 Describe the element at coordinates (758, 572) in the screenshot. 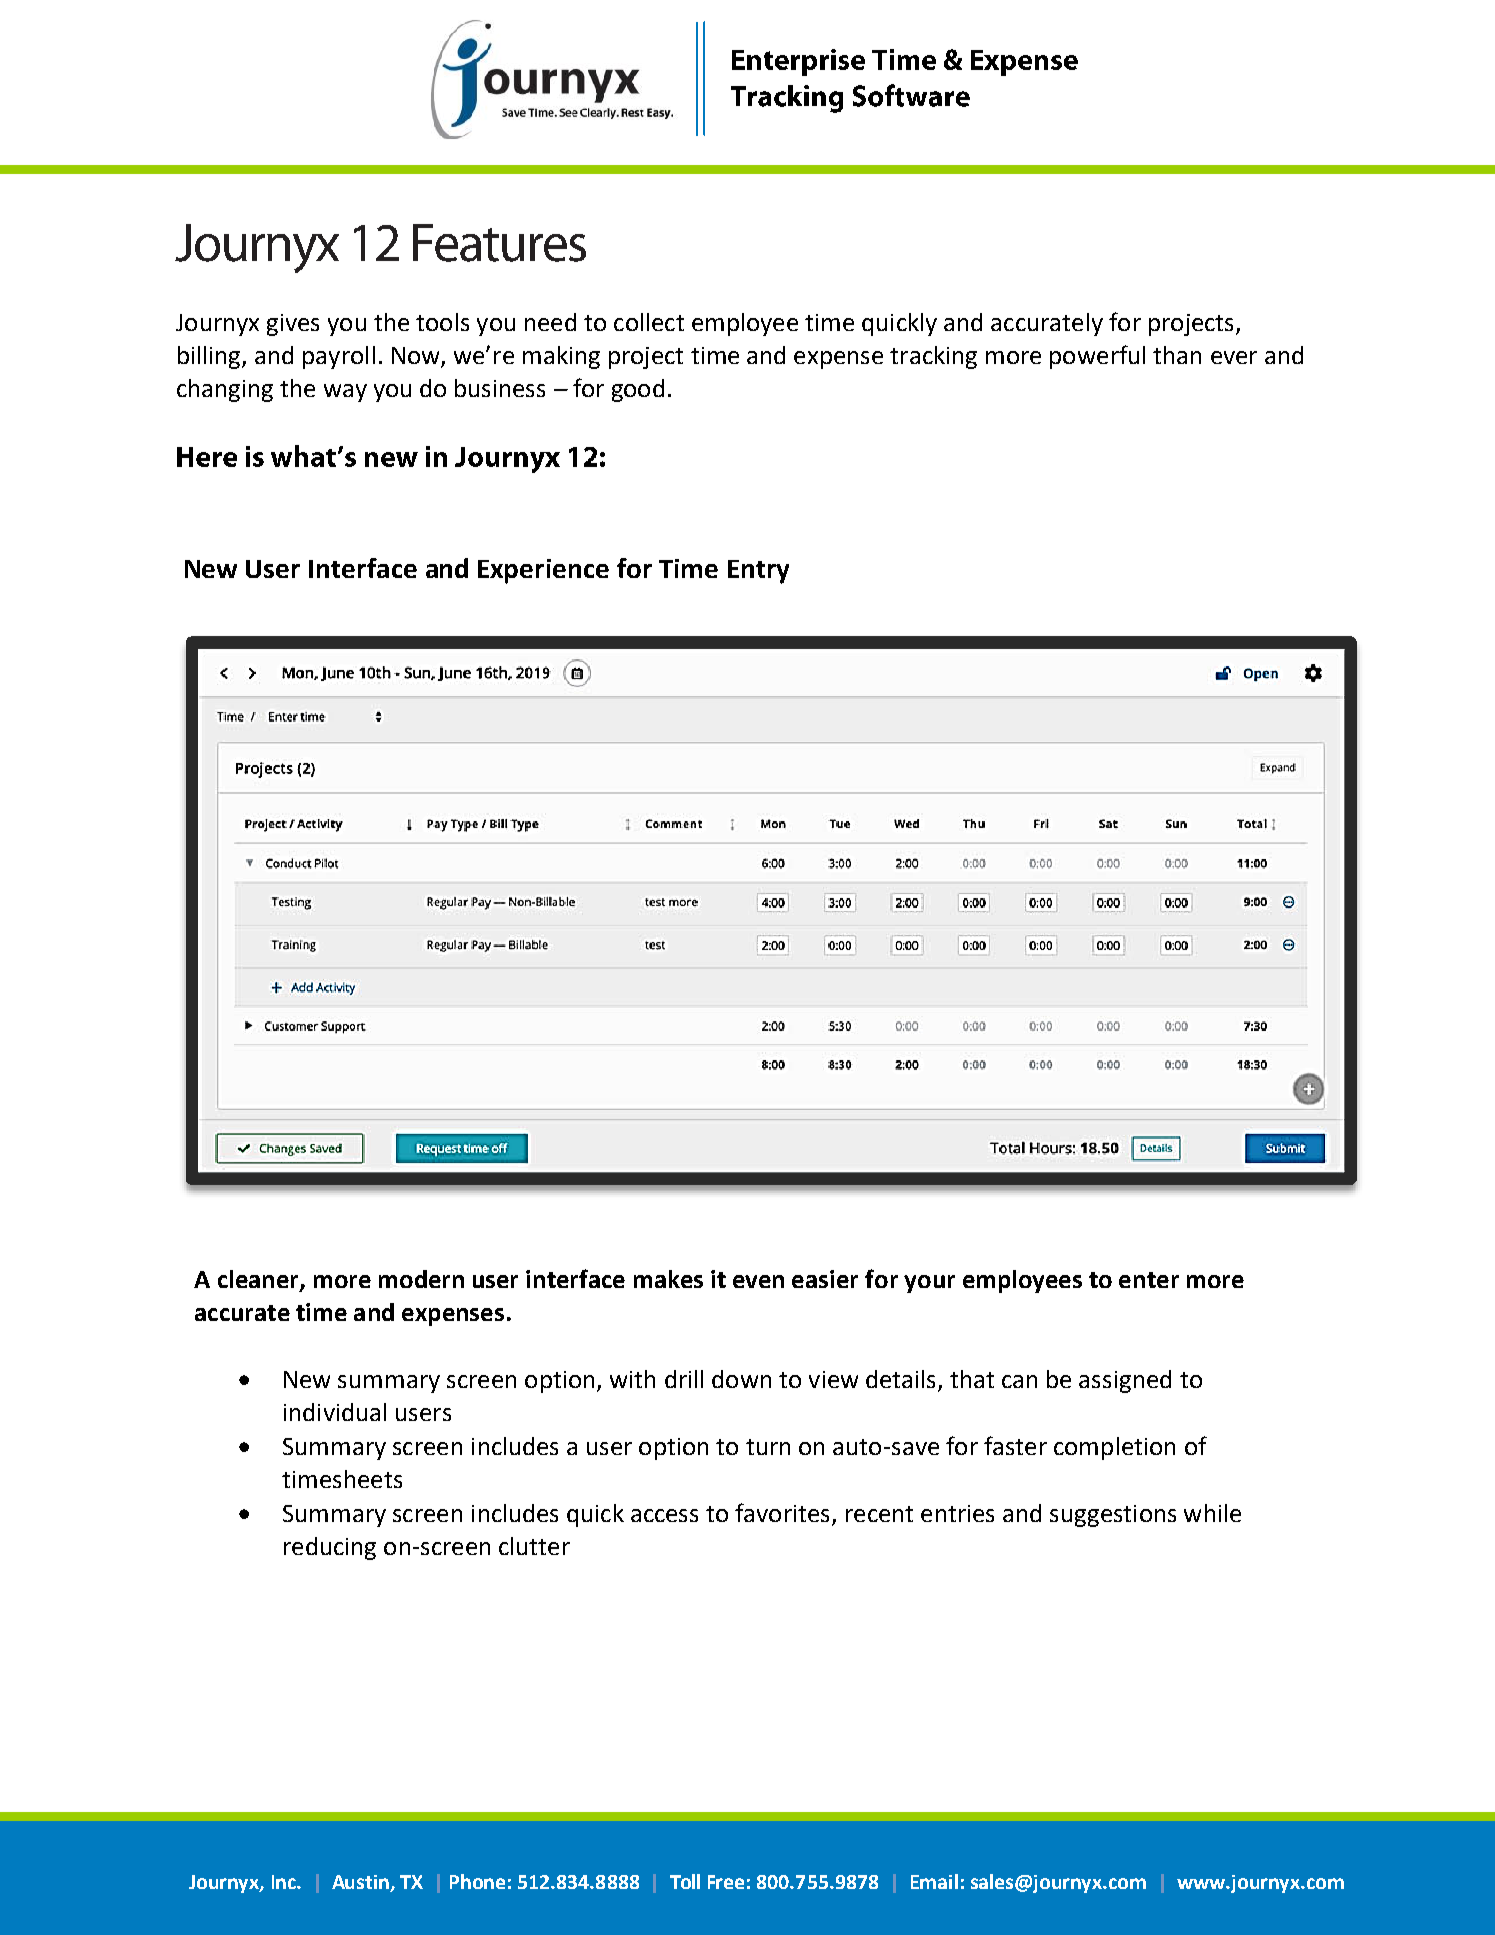

I see `Entry` at that location.
